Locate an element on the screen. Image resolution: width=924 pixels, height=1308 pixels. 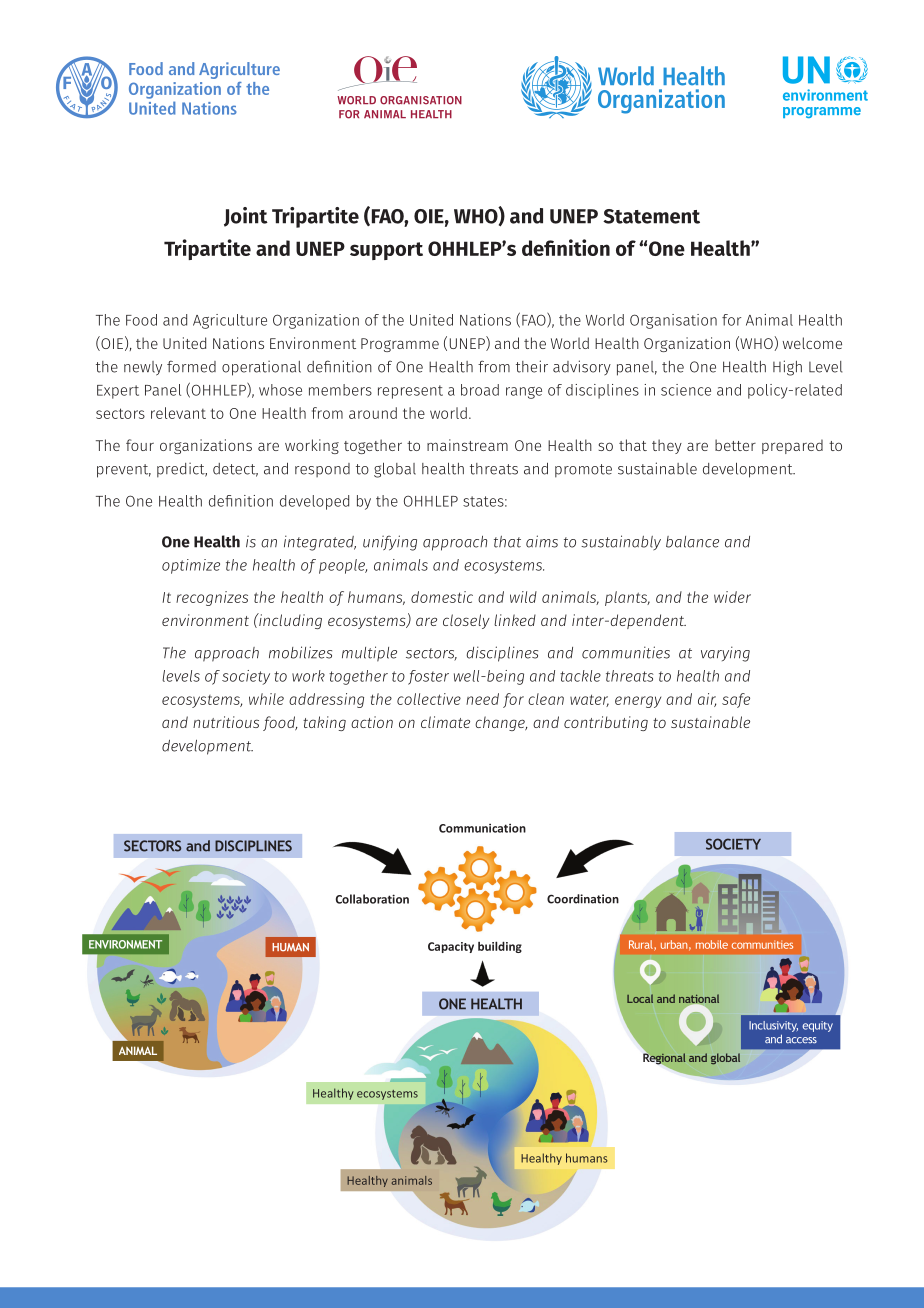
closely is located at coordinates (466, 621).
